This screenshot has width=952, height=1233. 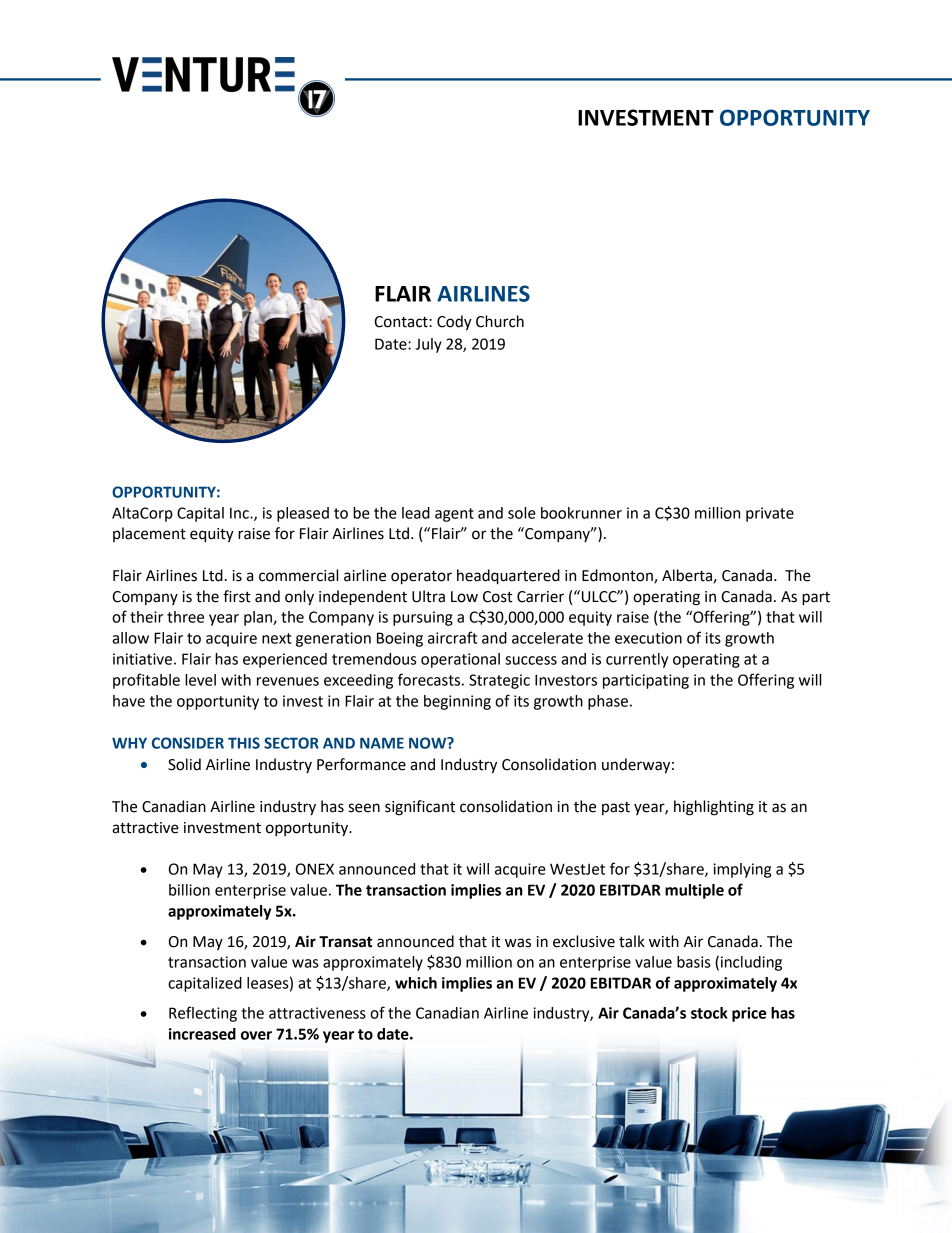 I want to click on stock, so click(x=709, y=1013).
